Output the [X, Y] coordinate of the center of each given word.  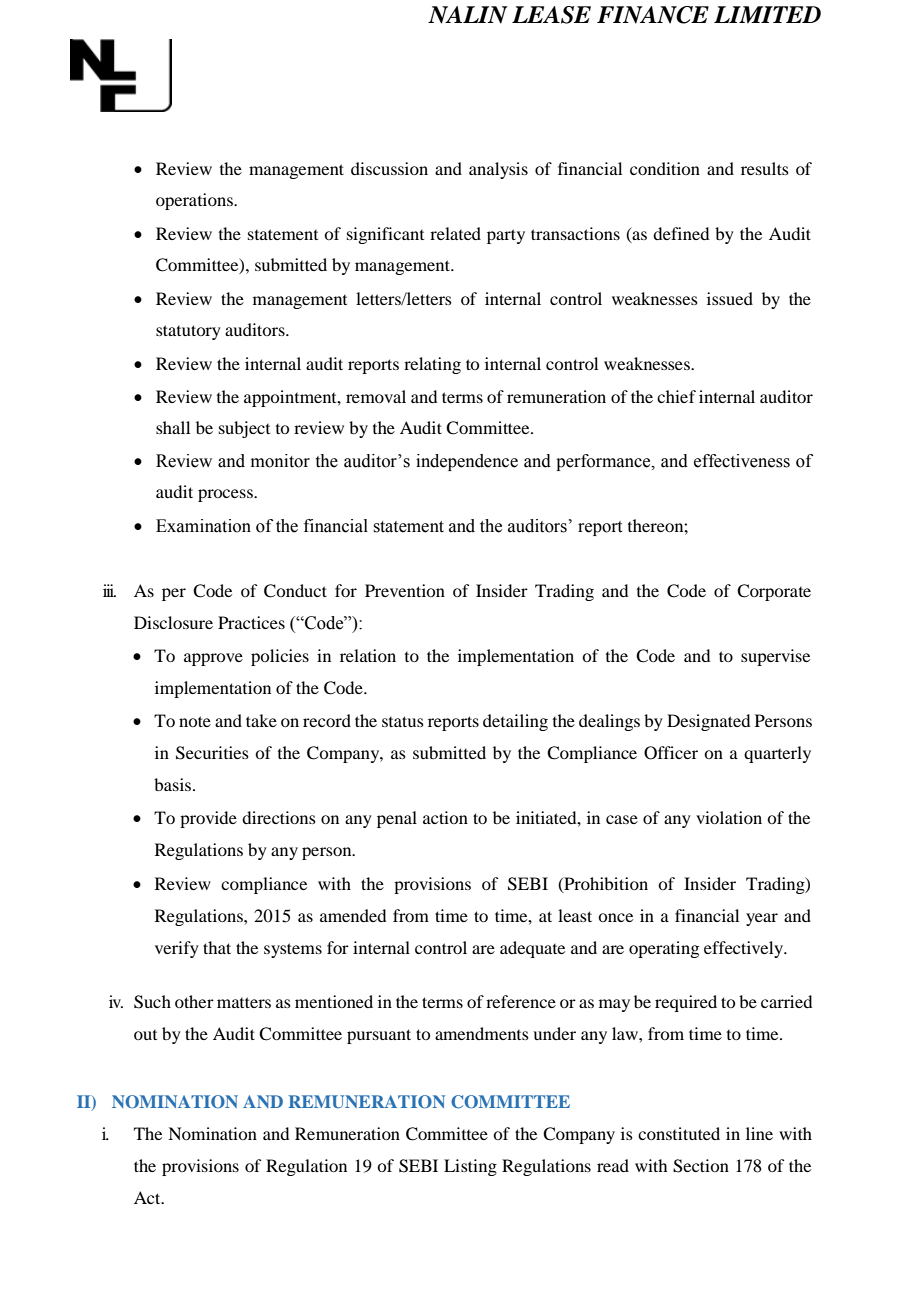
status [403, 721]
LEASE [551, 15]
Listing [470, 1167]
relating [432, 365]
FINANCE [653, 15]
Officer [671, 753]
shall [173, 427]
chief [676, 396]
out [145, 1035]
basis [174, 784]
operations [195, 201]
